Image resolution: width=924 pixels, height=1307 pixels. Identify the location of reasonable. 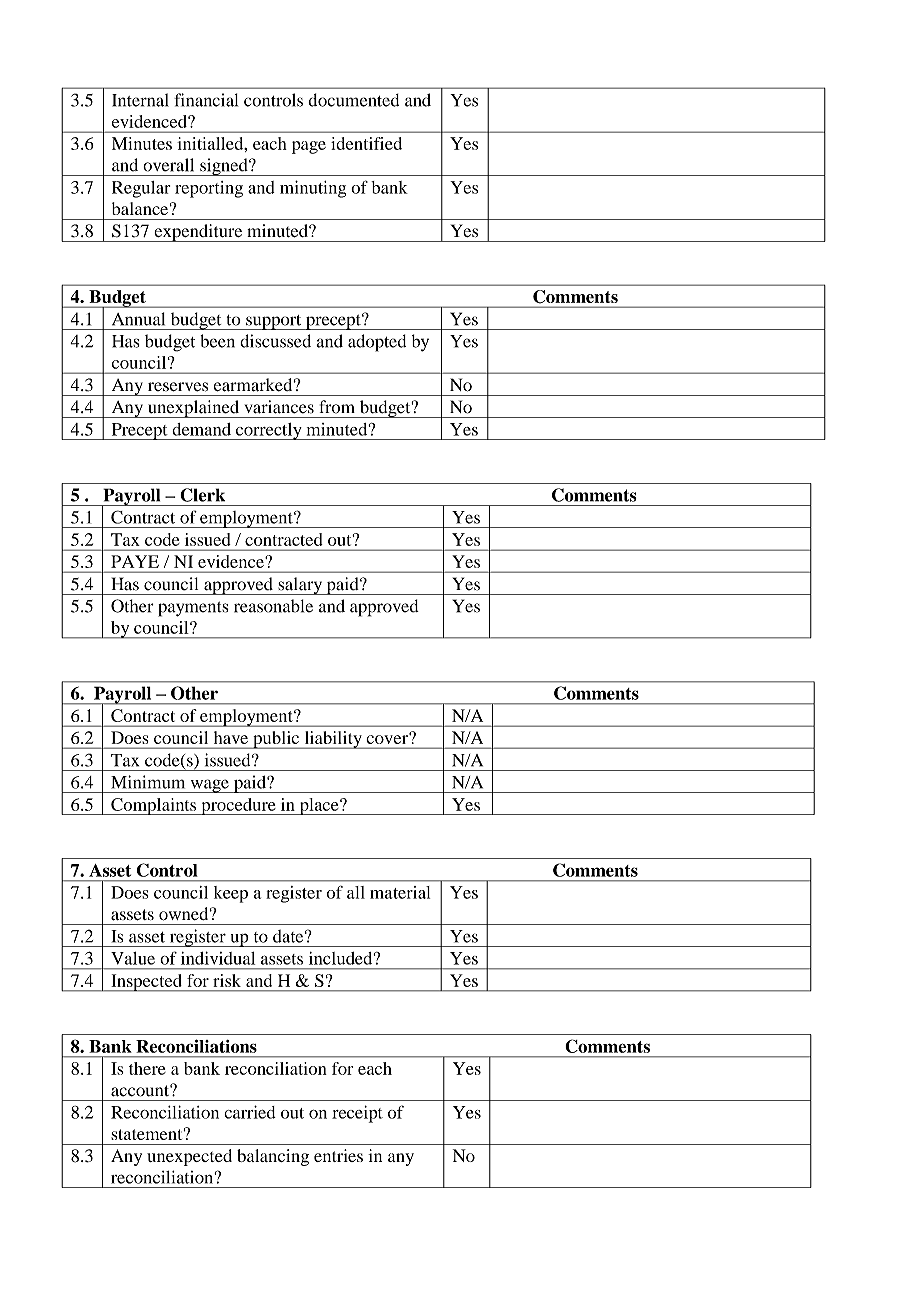
(273, 606).
